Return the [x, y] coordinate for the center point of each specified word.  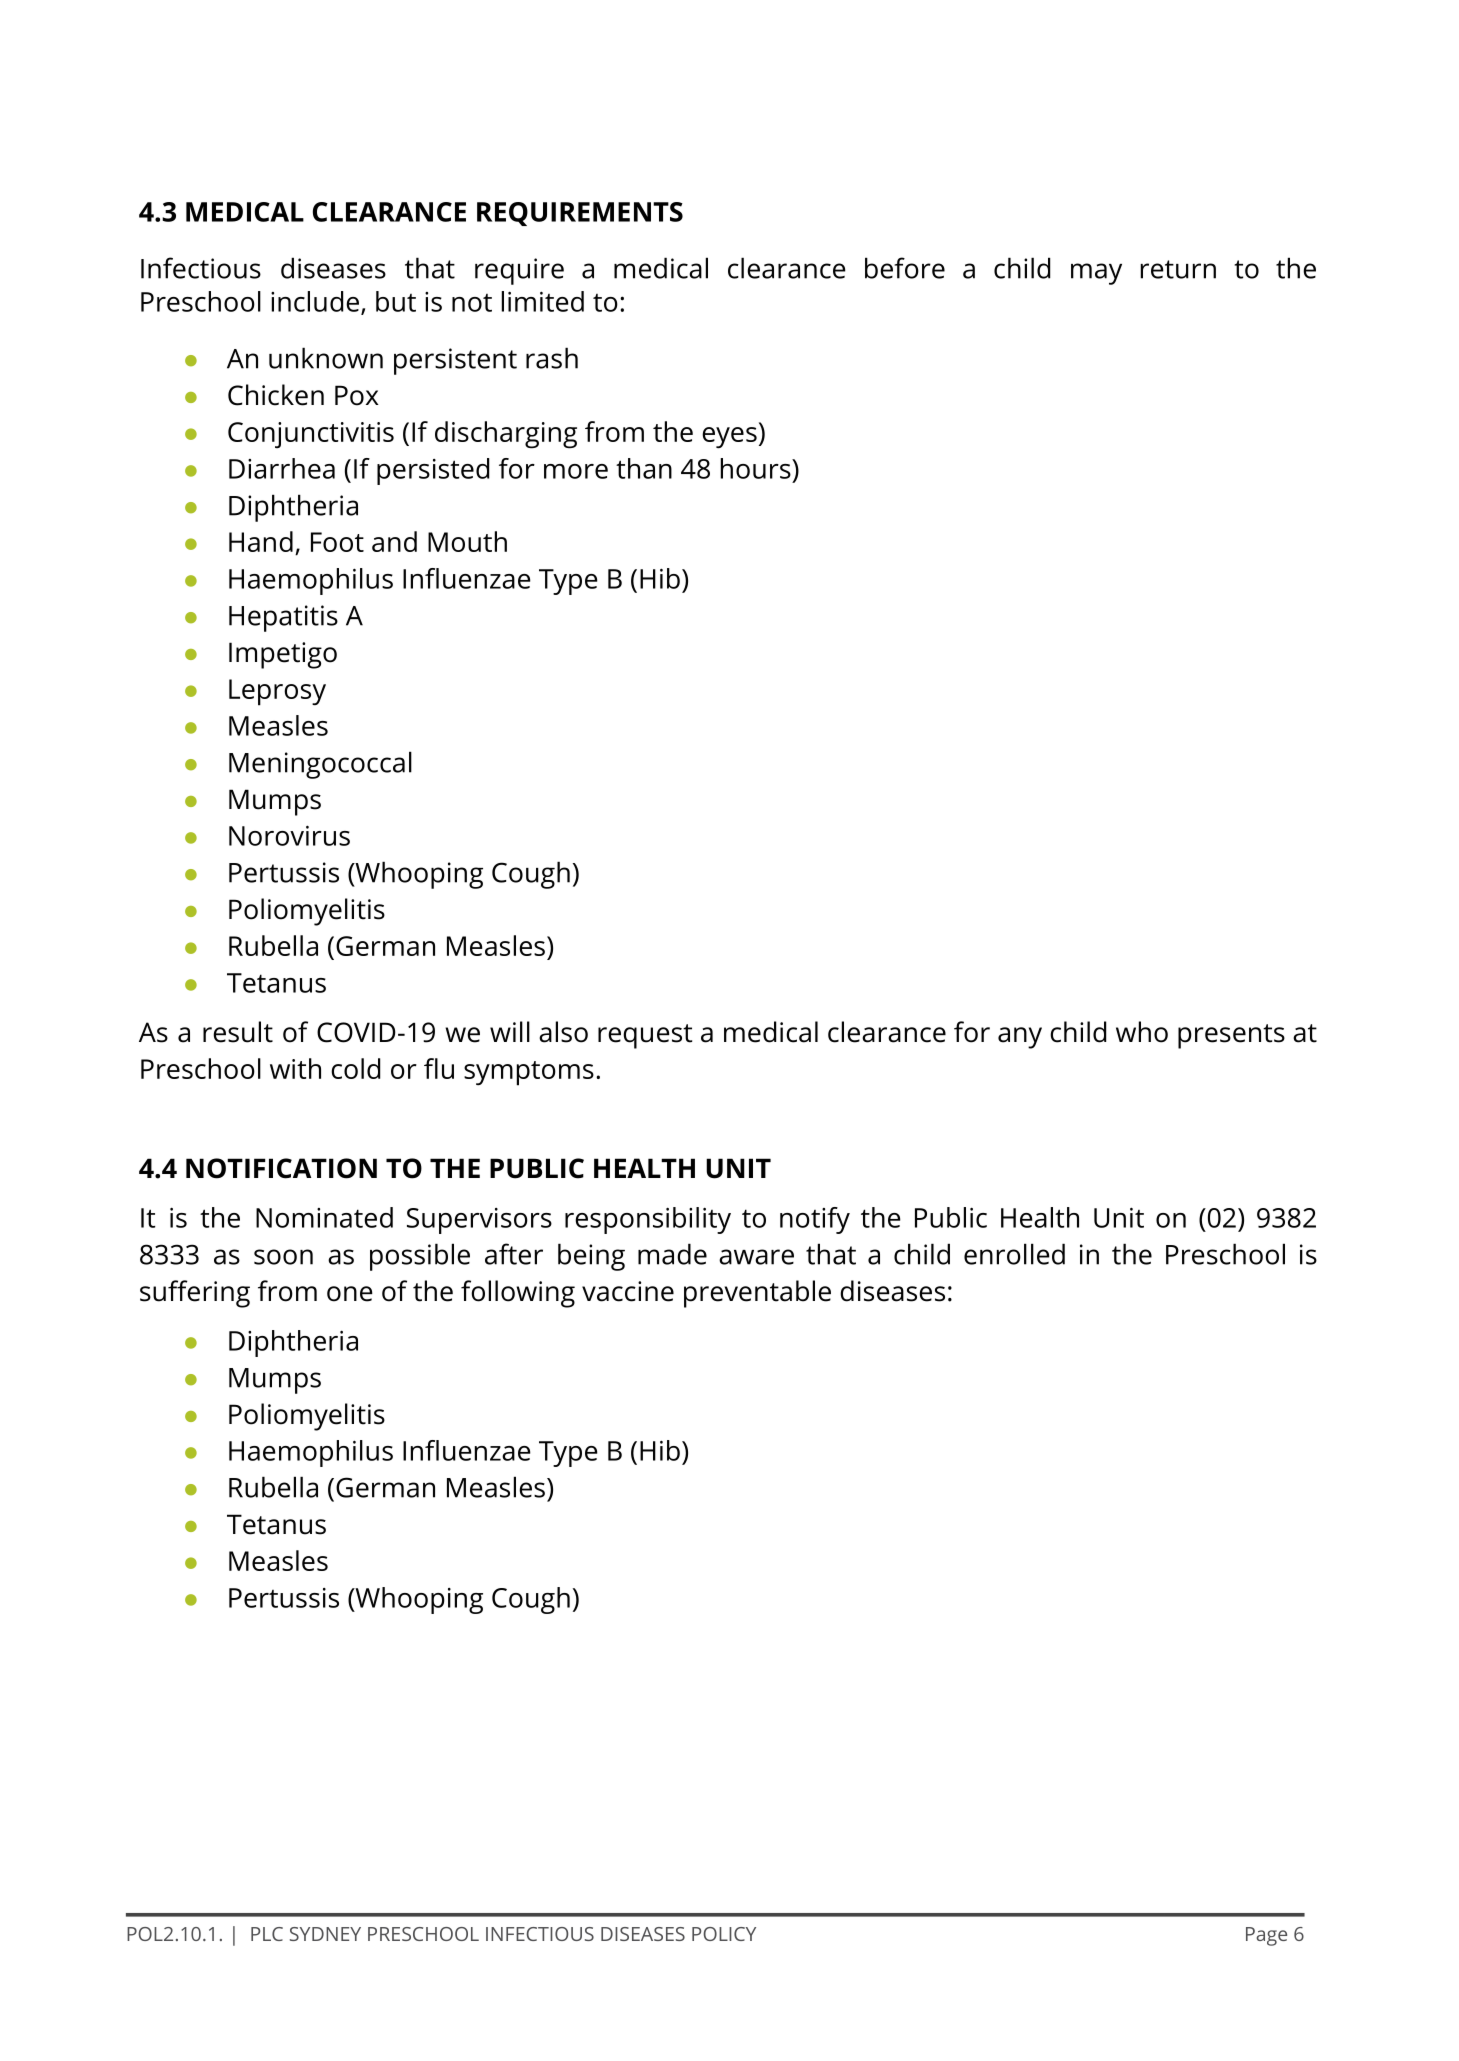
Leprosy [277, 692]
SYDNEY [325, 1934]
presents [1231, 1036]
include [316, 302]
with [295, 1068]
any [1020, 1038]
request [645, 1036]
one [350, 1294]
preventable [757, 1294]
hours [757, 468]
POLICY [724, 1934]
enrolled [1014, 1254]
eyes [729, 438]
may [1096, 274]
